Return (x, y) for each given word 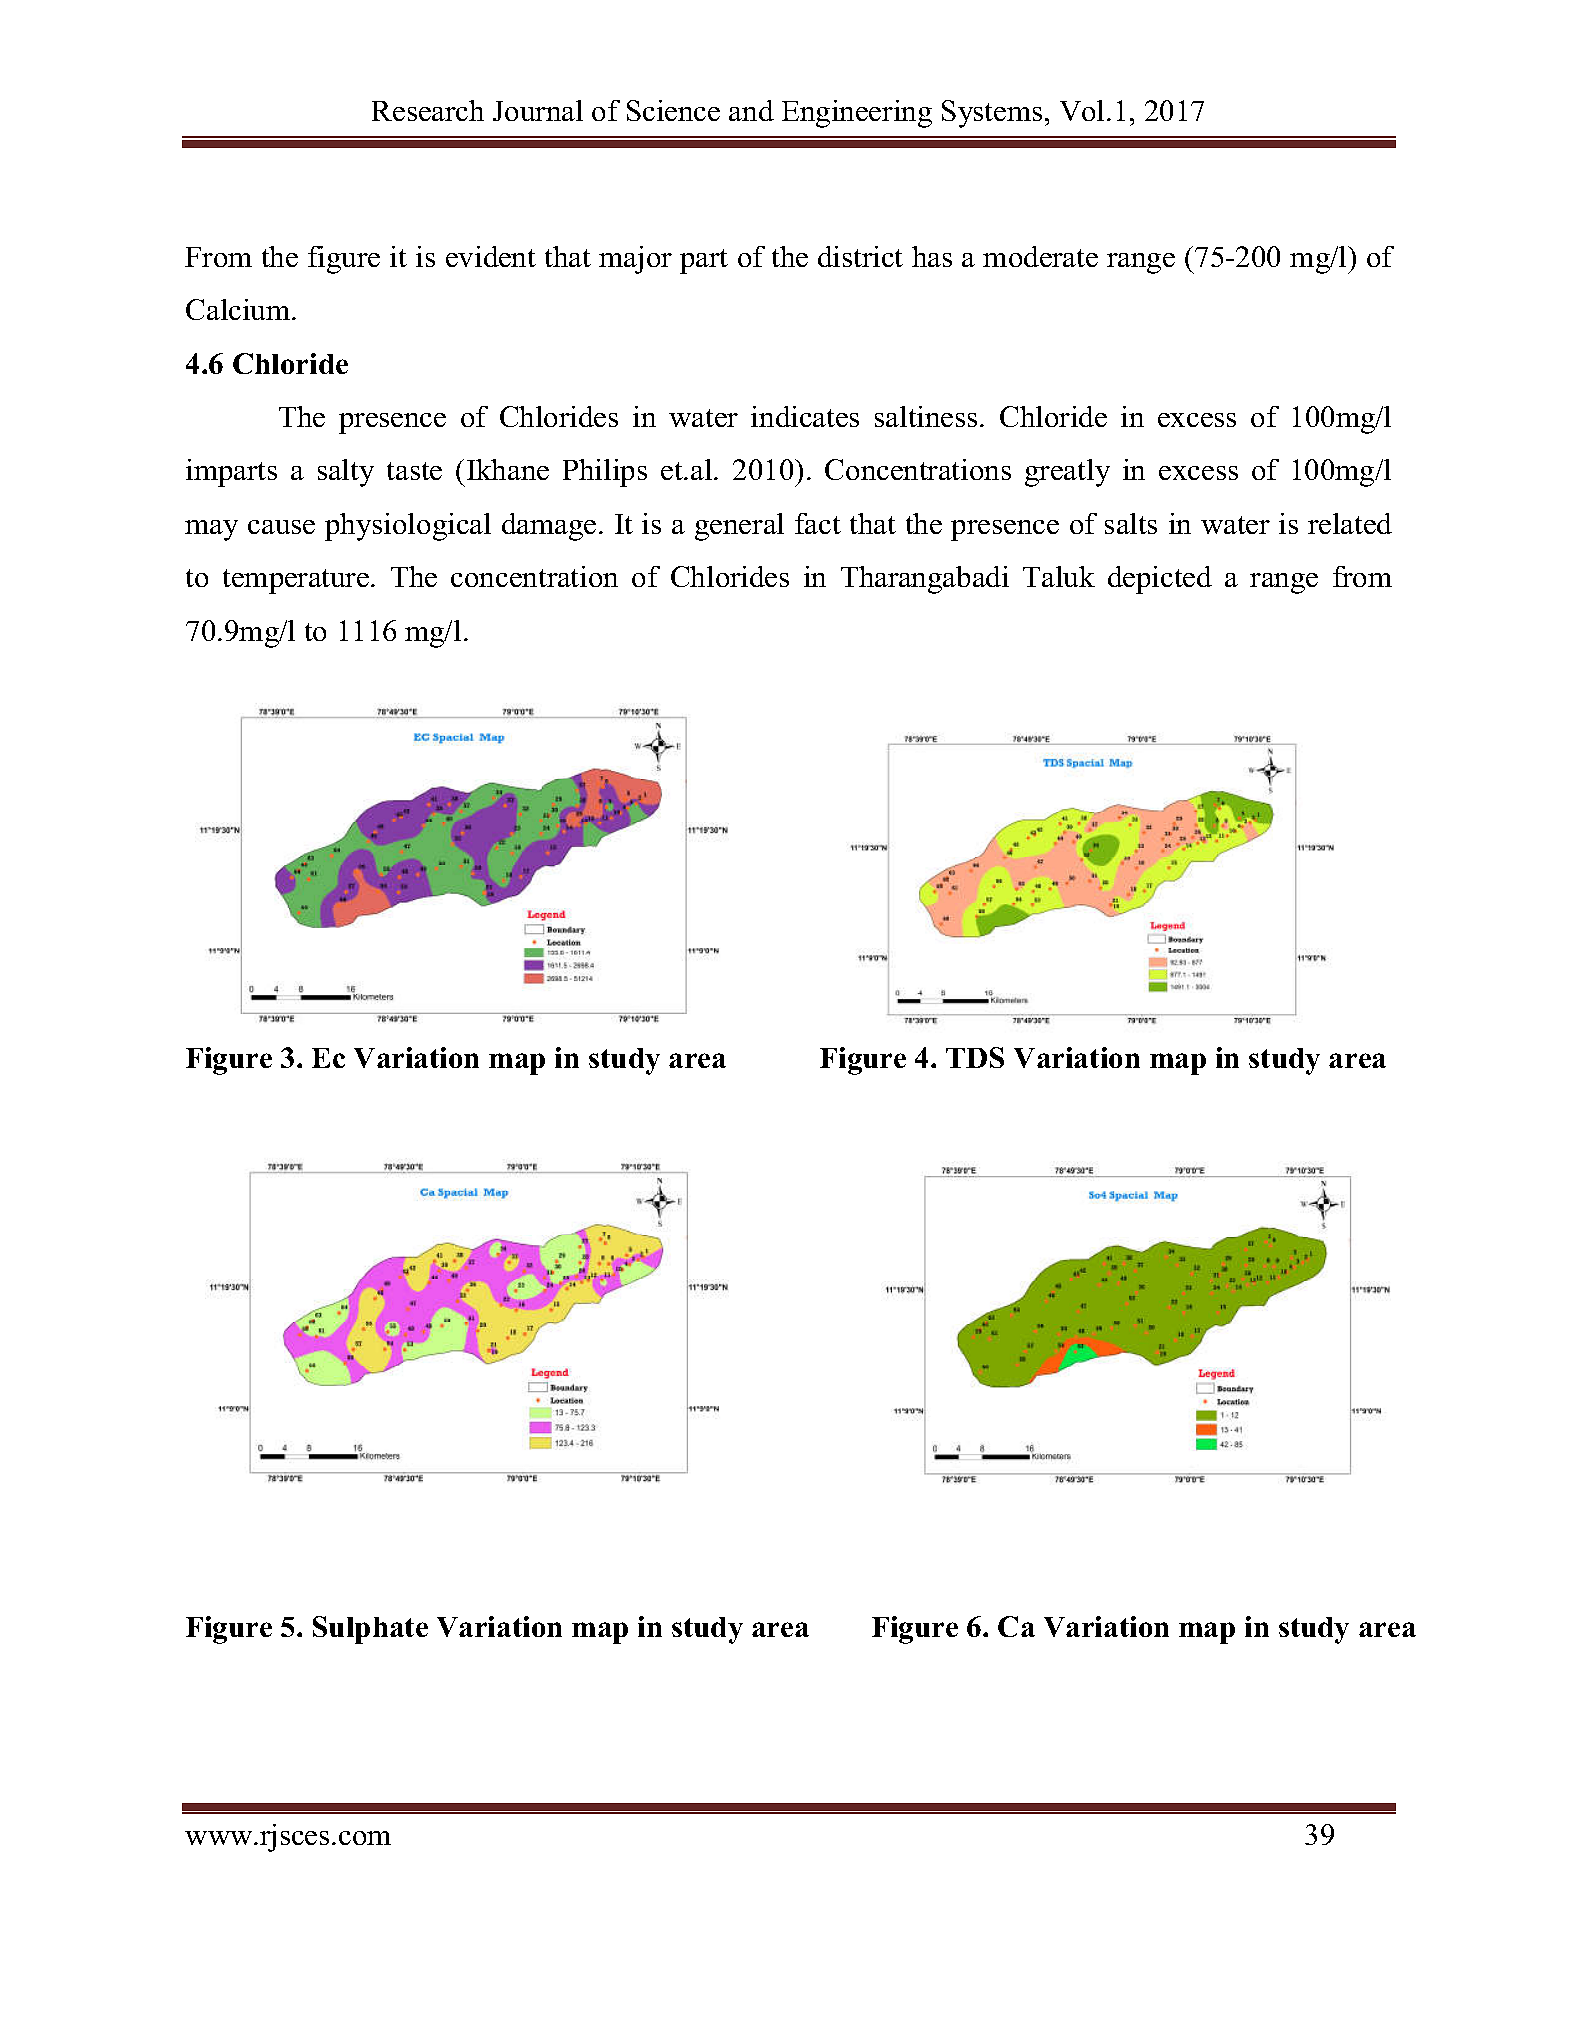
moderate (1040, 256)
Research (428, 110)
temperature (297, 581)
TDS (975, 1057)
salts (1131, 523)
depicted (1160, 580)
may (211, 530)
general (739, 527)
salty (346, 473)
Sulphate (370, 1630)
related (1350, 523)
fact (818, 523)
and (751, 110)
